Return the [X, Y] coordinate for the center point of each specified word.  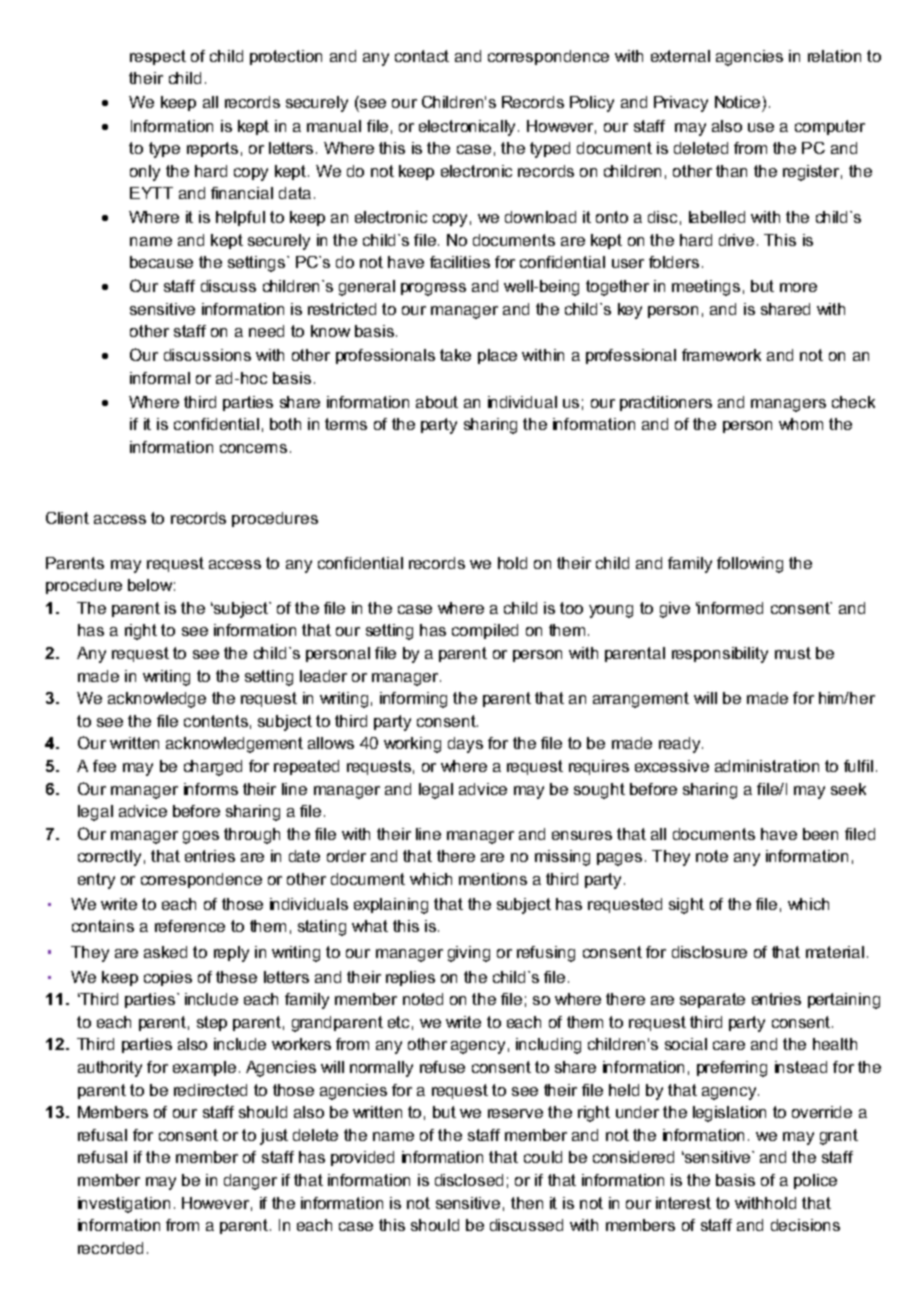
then [527, 1203]
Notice [737, 102]
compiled [485, 631]
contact [422, 56]
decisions [805, 1225]
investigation [124, 1205]
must [793, 653]
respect [158, 57]
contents [216, 721]
